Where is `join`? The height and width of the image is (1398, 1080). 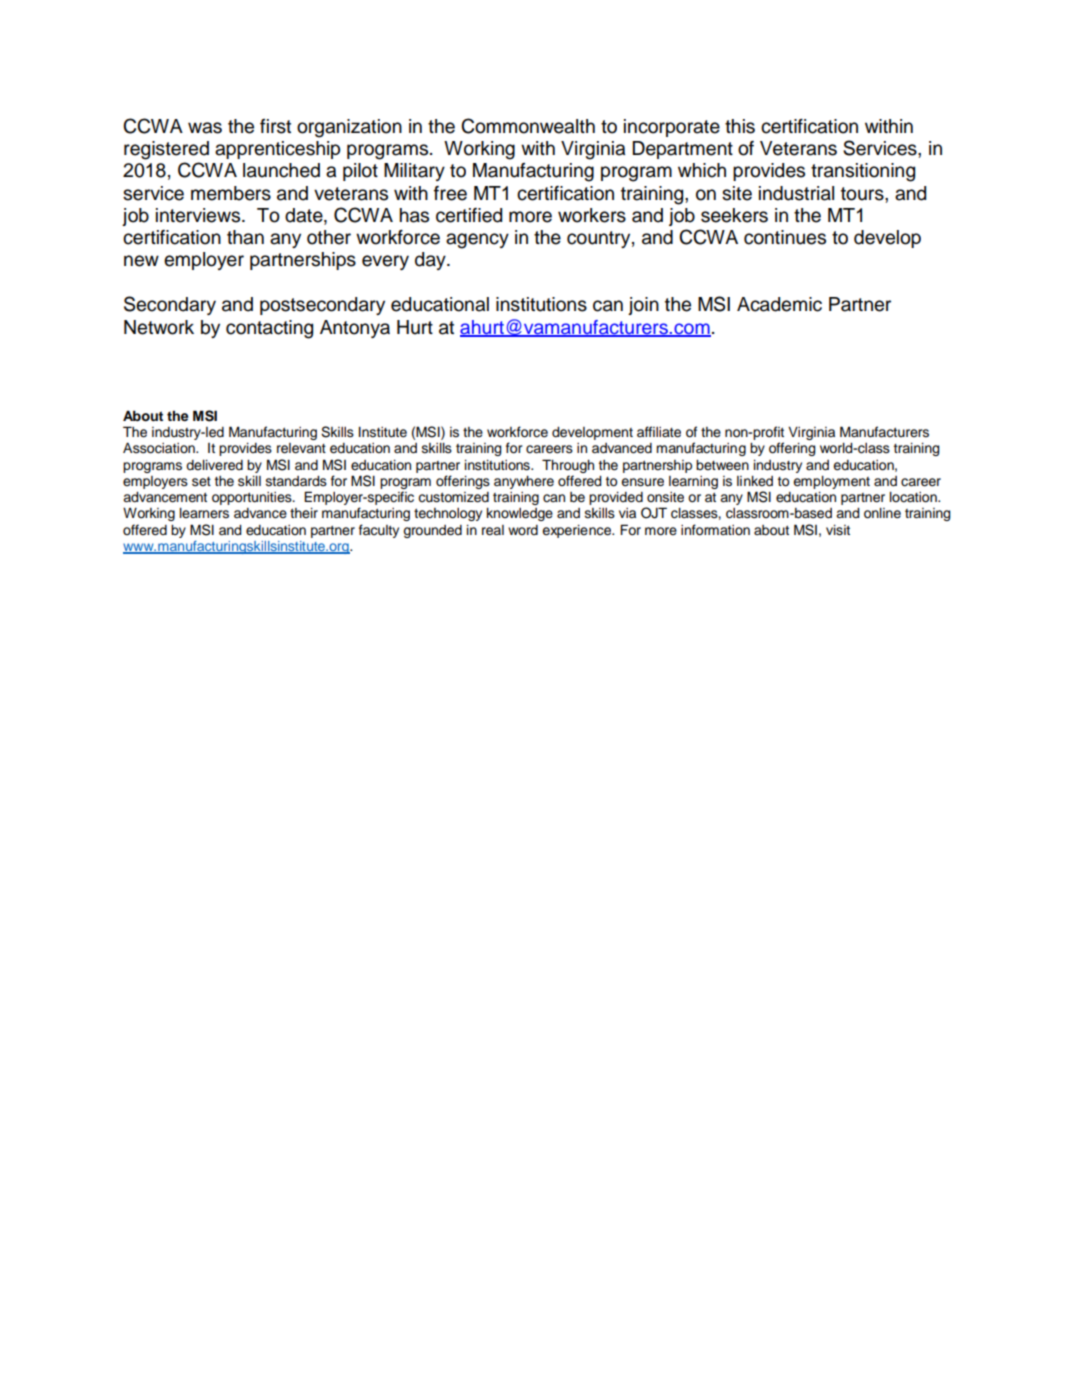
join is located at coordinates (643, 306).
